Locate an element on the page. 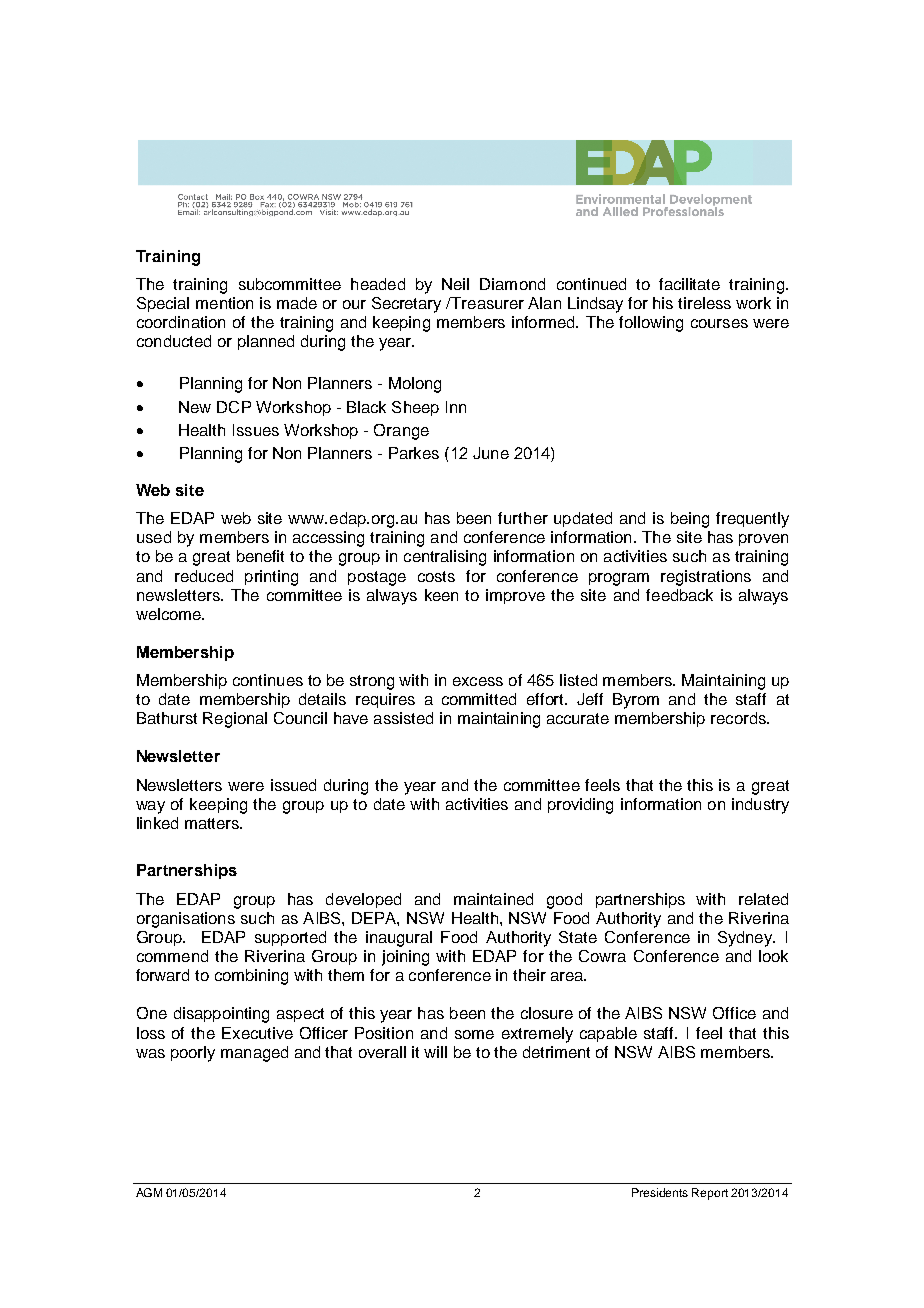 Image resolution: width=924 pixels, height=1308 pixels. Neil is located at coordinates (455, 284).
